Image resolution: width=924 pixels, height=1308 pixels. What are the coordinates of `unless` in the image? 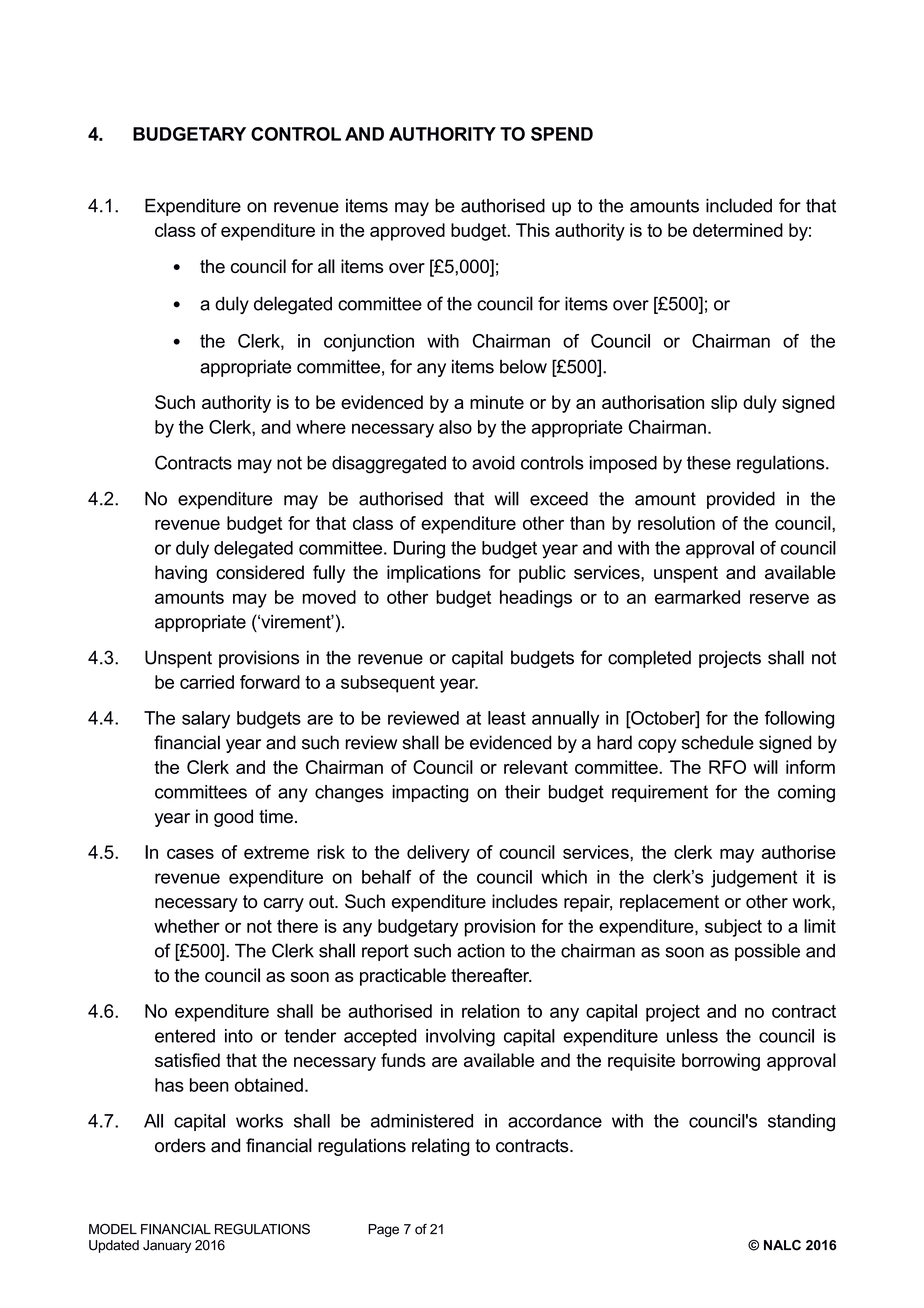 It's located at (692, 1036).
